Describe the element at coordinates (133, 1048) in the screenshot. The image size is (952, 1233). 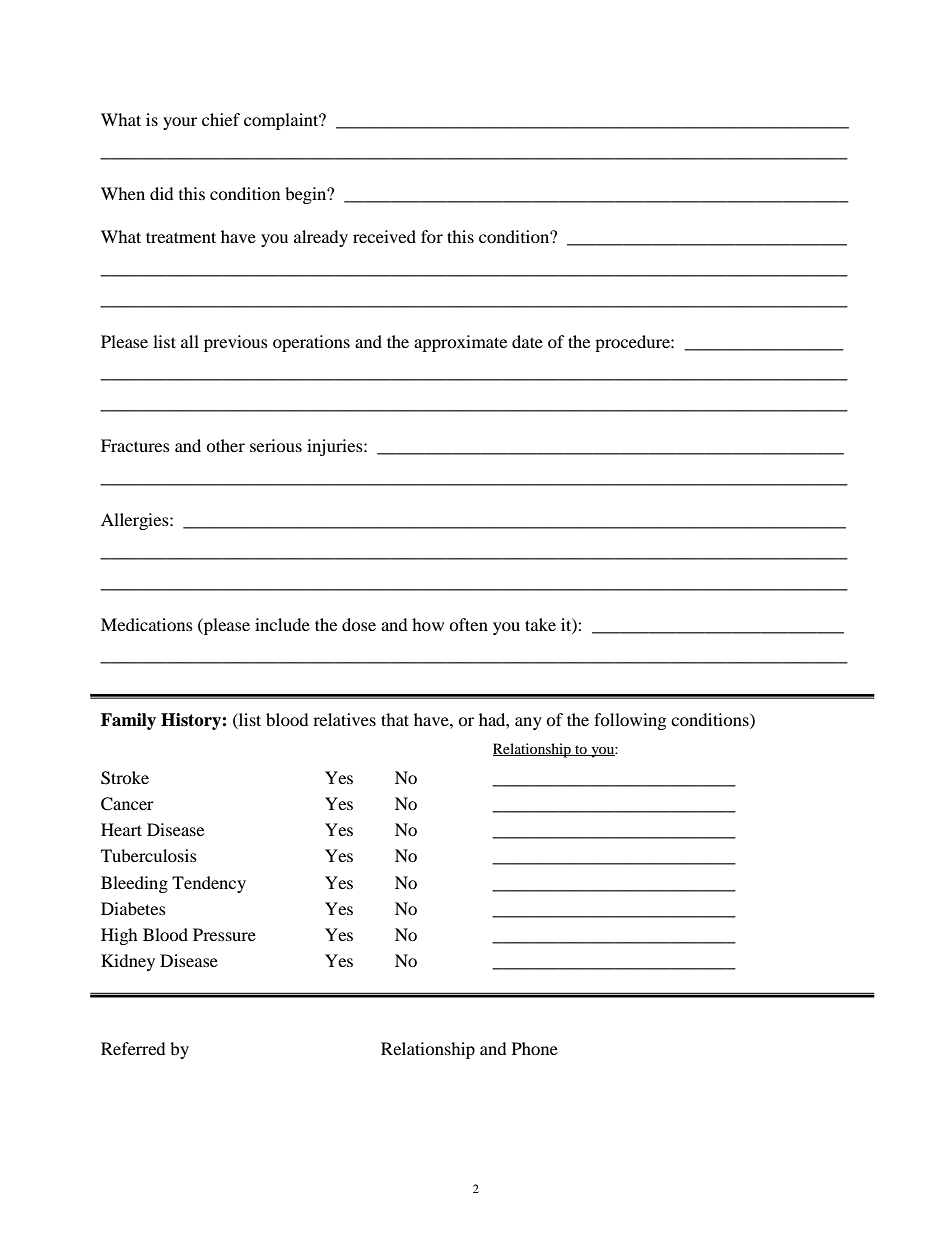
I see `Referred` at that location.
